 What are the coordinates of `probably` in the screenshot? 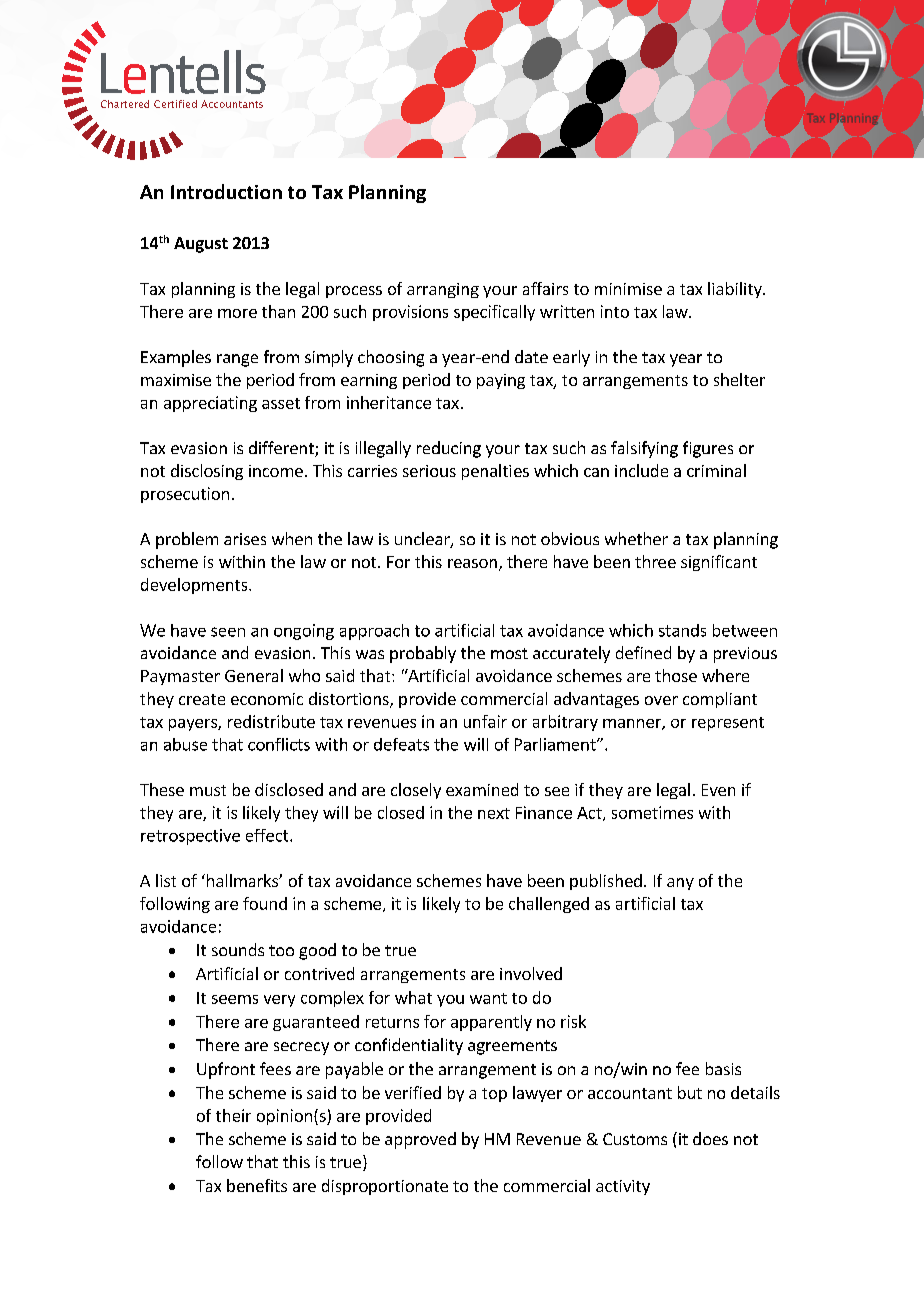 It's located at (423, 654).
